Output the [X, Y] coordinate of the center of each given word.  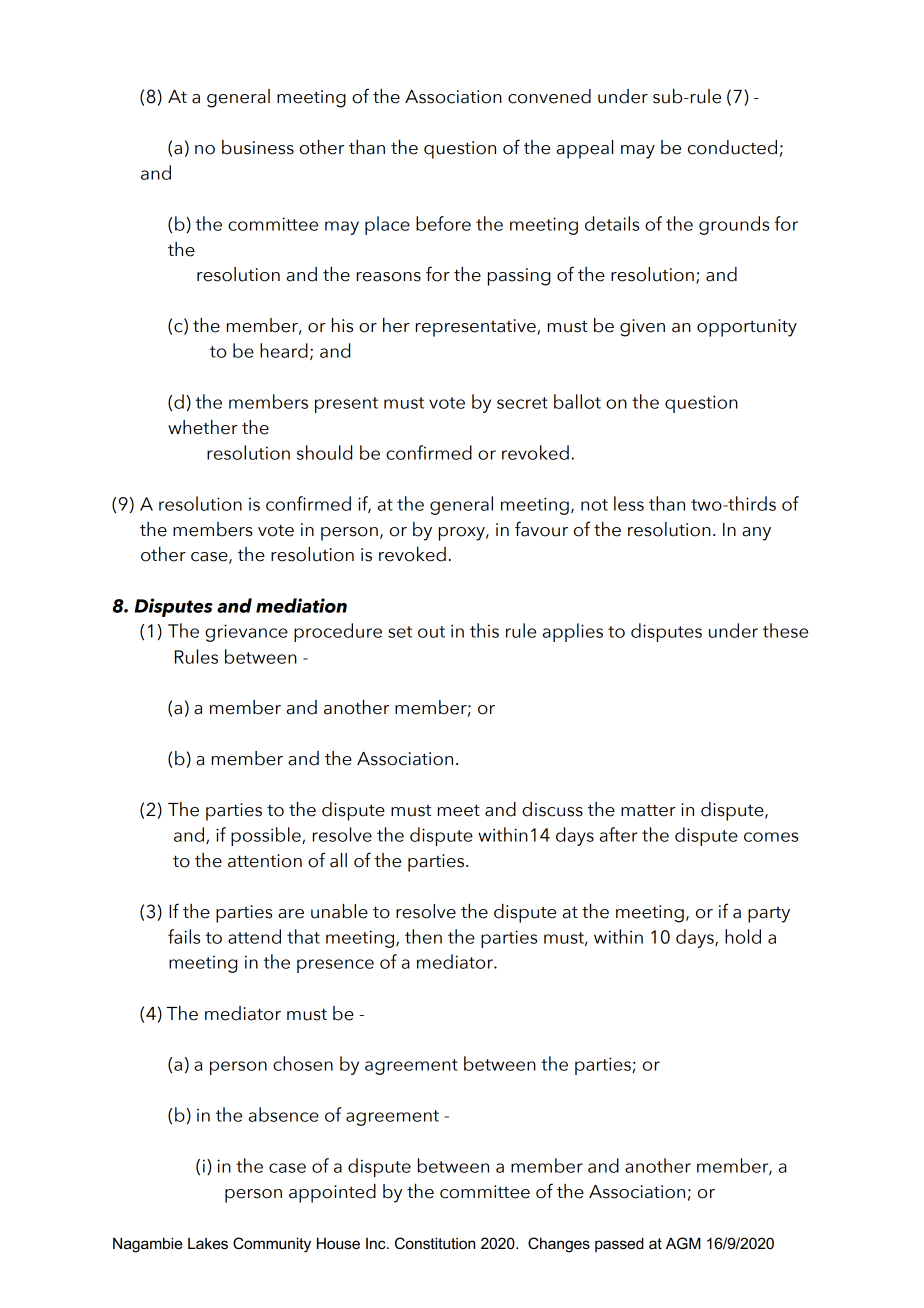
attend [254, 936]
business [258, 147]
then [423, 936]
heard [284, 350]
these [785, 630]
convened [549, 96]
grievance [246, 633]
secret [522, 403]
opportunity [747, 328]
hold [743, 936]
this [484, 630]
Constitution [435, 1243]
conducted [732, 147]
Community [272, 1245]
